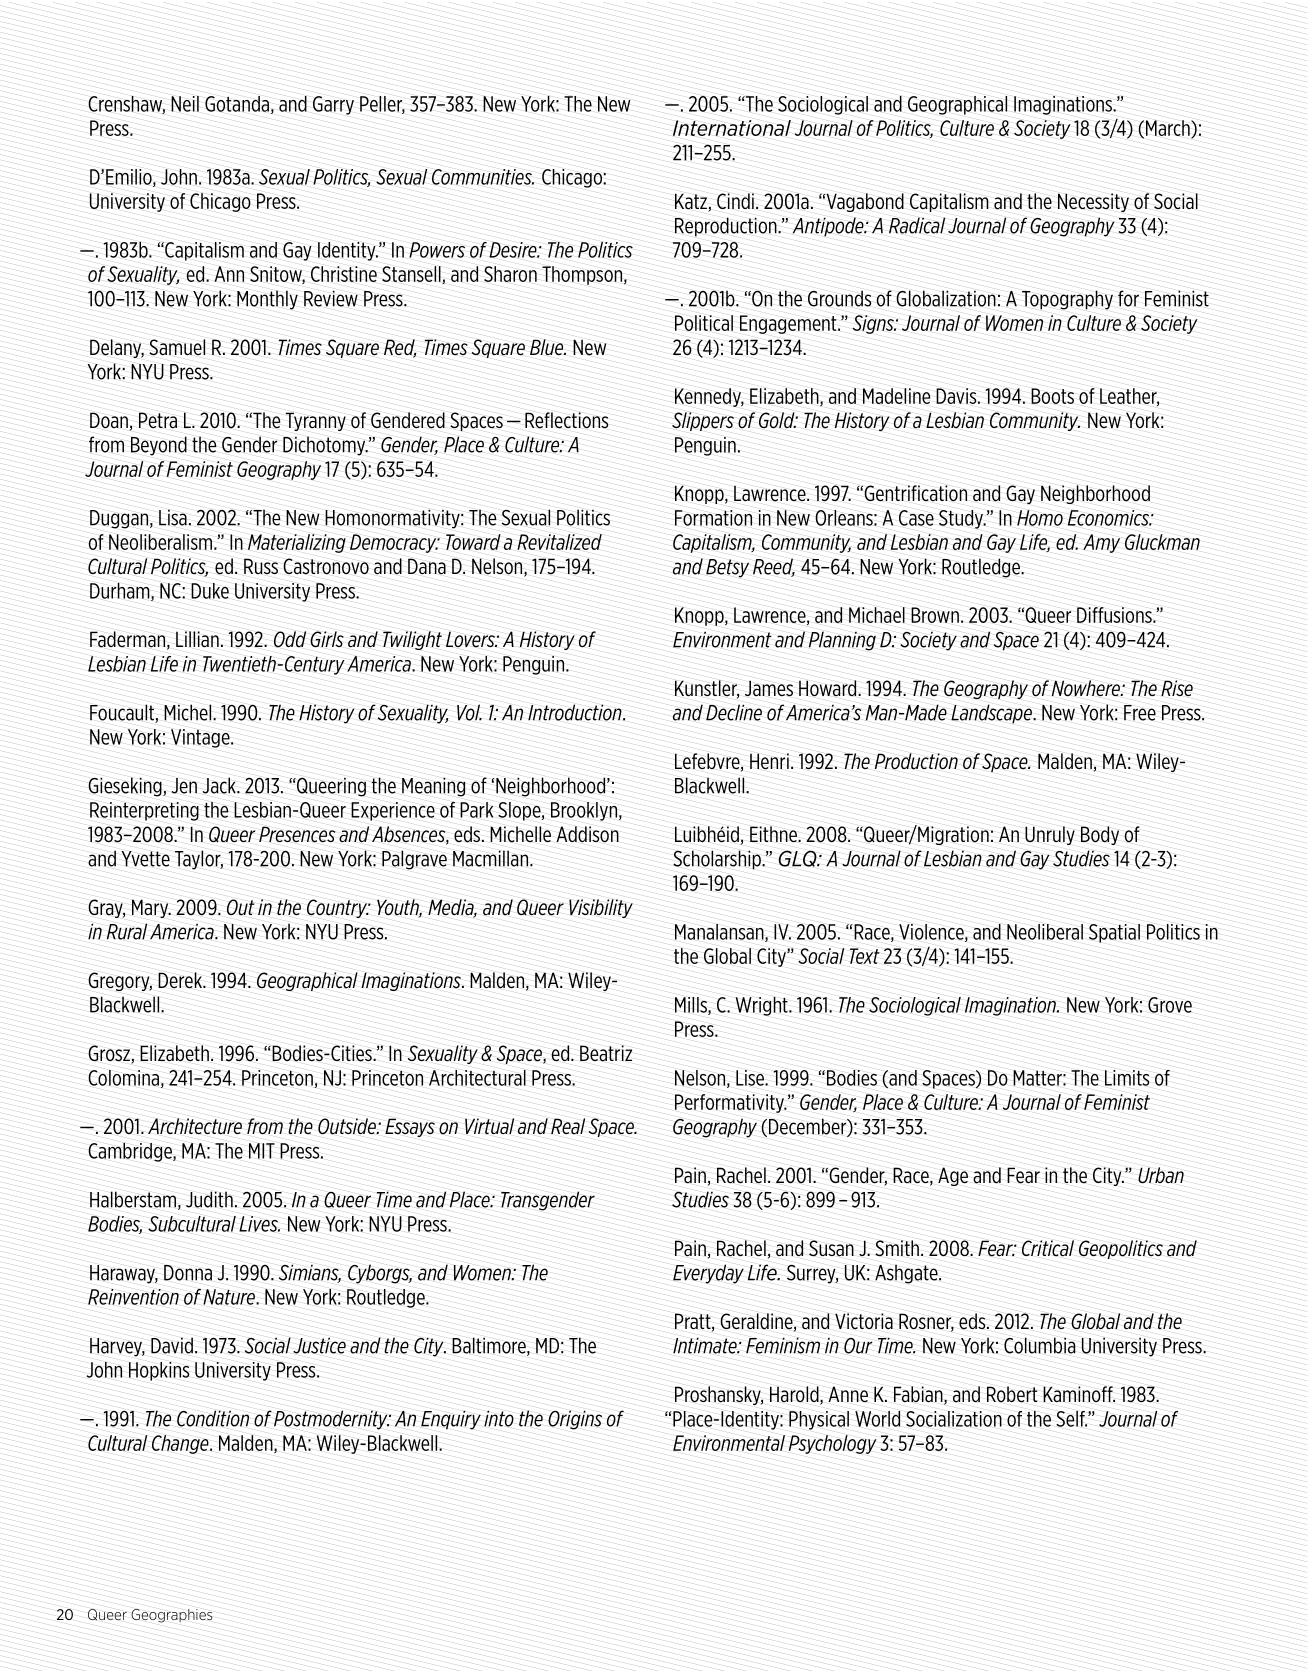  I want to click on Necessity, so click(1093, 202).
